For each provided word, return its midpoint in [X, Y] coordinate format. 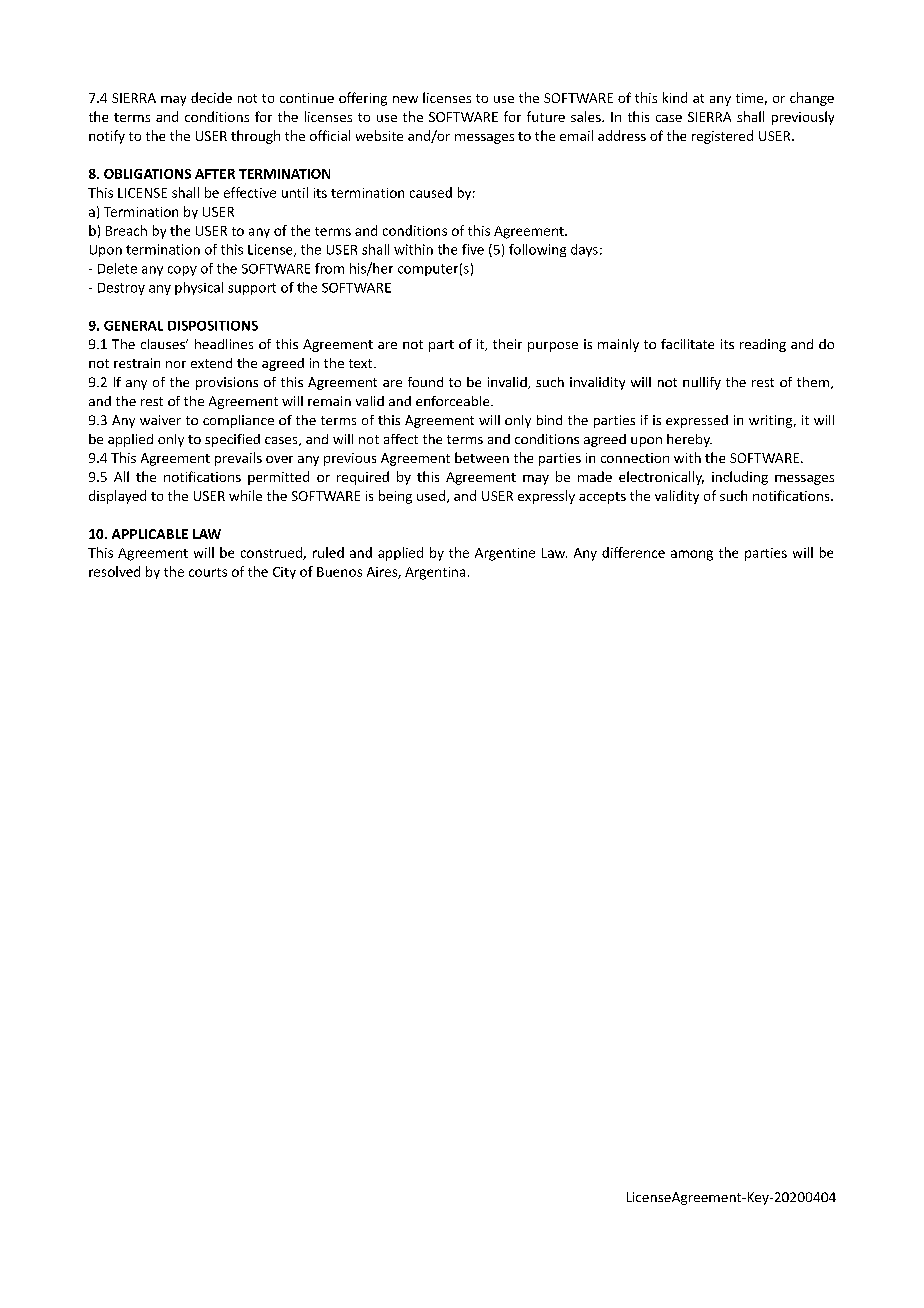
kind [675, 97]
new [405, 99]
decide [211, 97]
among [692, 555]
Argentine [505, 554]
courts [208, 572]
